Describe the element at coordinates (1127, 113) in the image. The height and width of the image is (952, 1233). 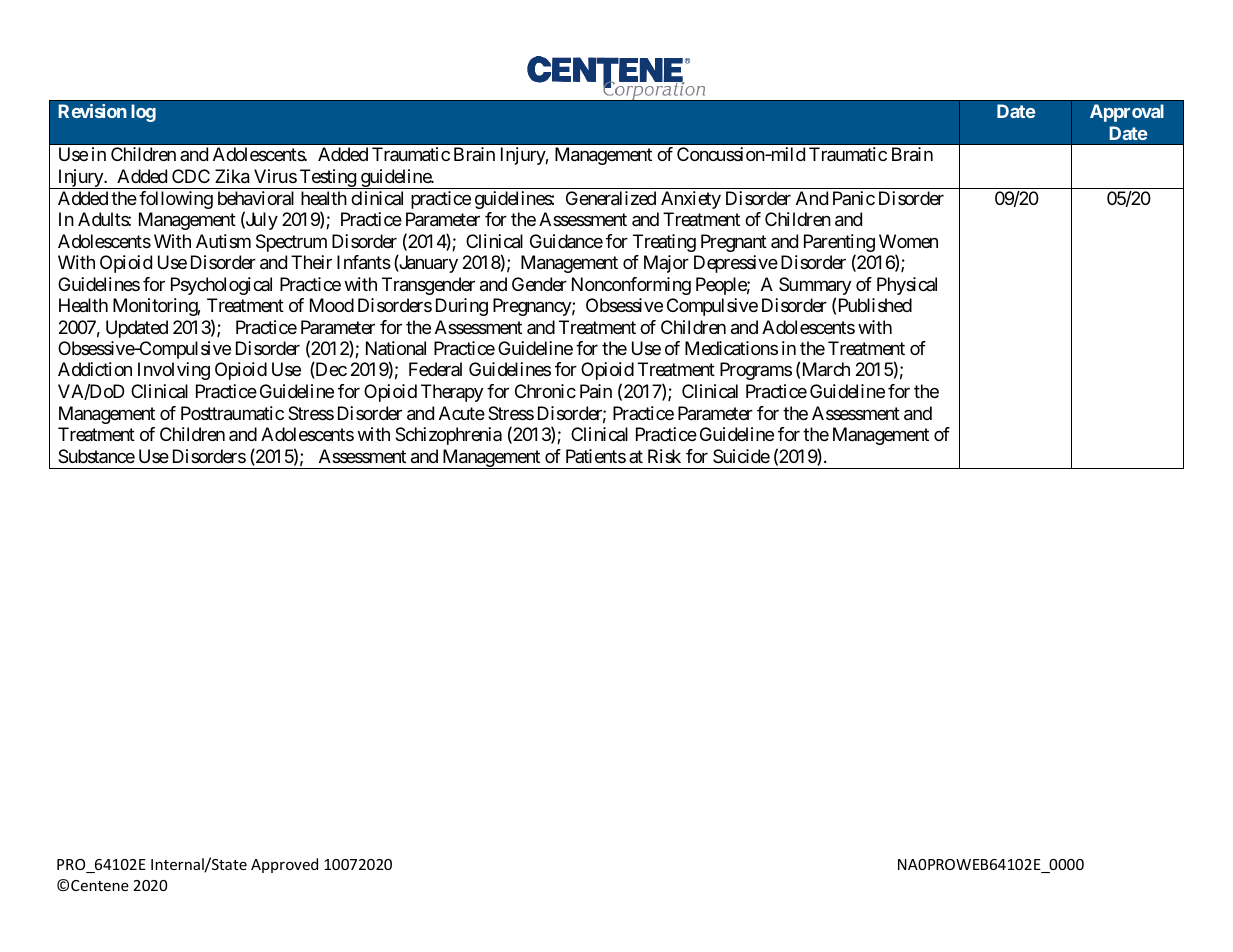
I see `Approval` at that location.
